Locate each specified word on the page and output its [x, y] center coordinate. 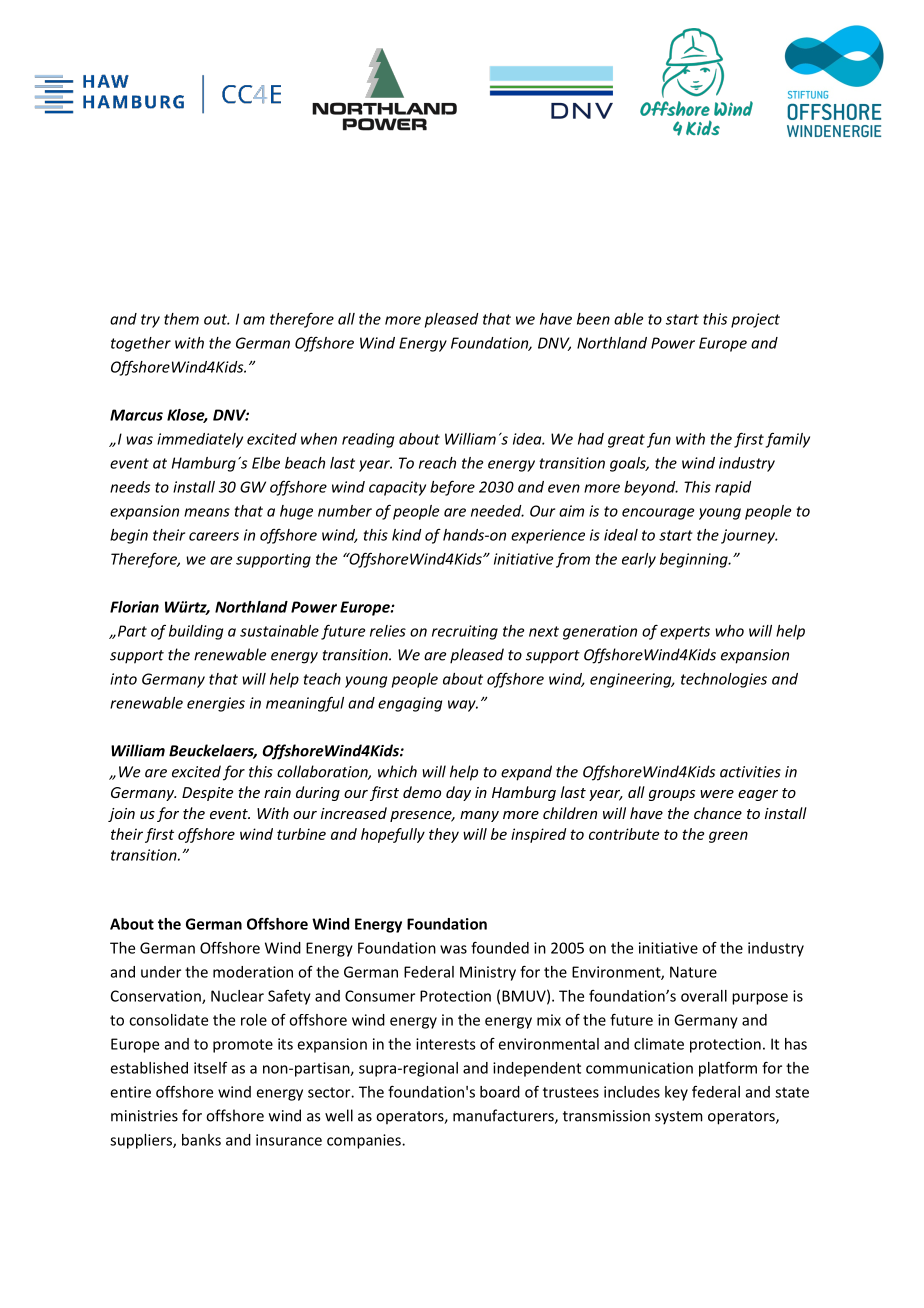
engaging [410, 704]
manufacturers [504, 1116]
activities [750, 772]
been [593, 319]
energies [216, 704]
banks [201, 1140]
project [755, 320]
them [181, 319]
